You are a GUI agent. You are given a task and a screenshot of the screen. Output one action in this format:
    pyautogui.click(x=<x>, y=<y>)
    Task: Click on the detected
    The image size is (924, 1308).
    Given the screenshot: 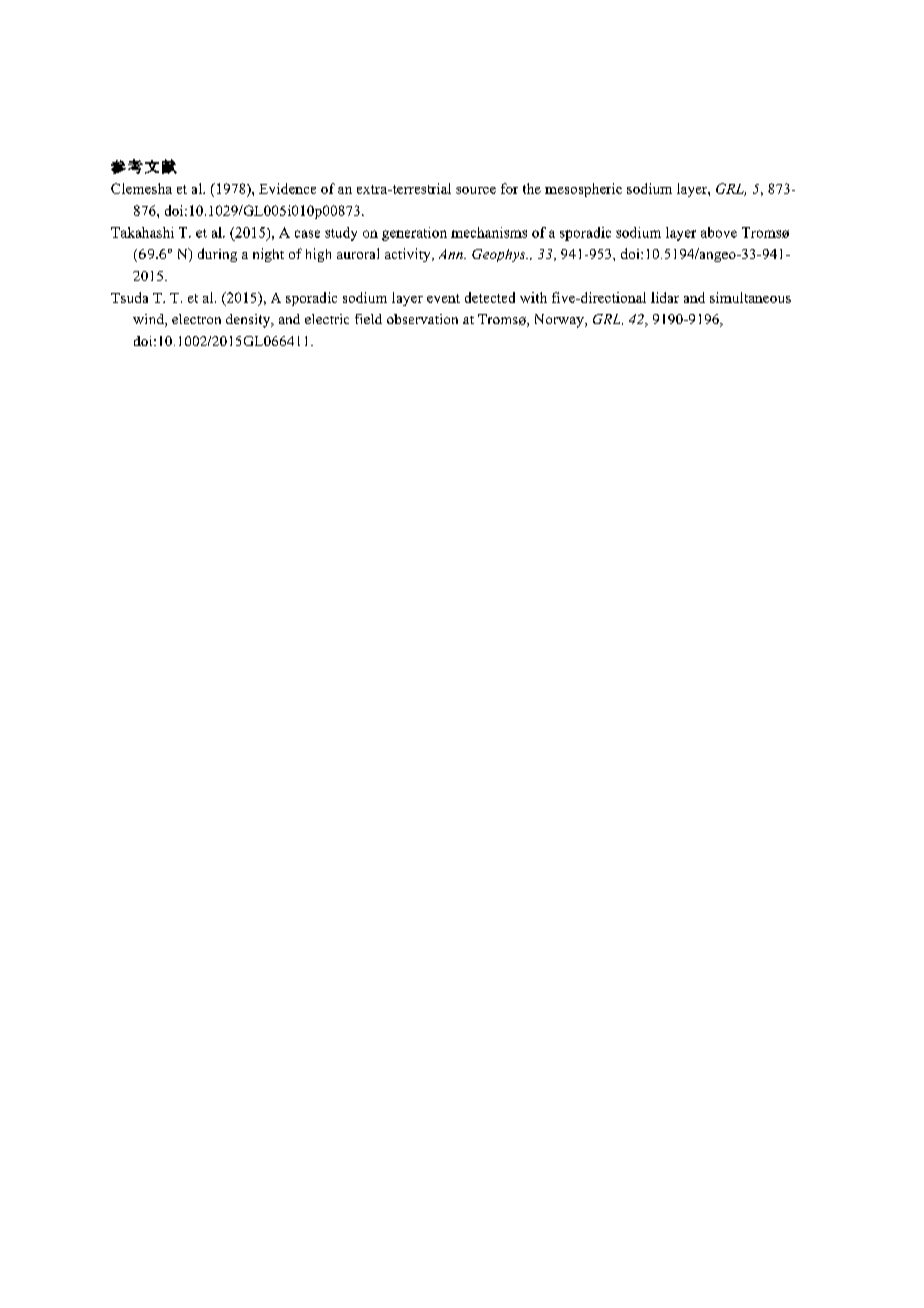 What is the action you would take?
    pyautogui.click(x=490, y=297)
